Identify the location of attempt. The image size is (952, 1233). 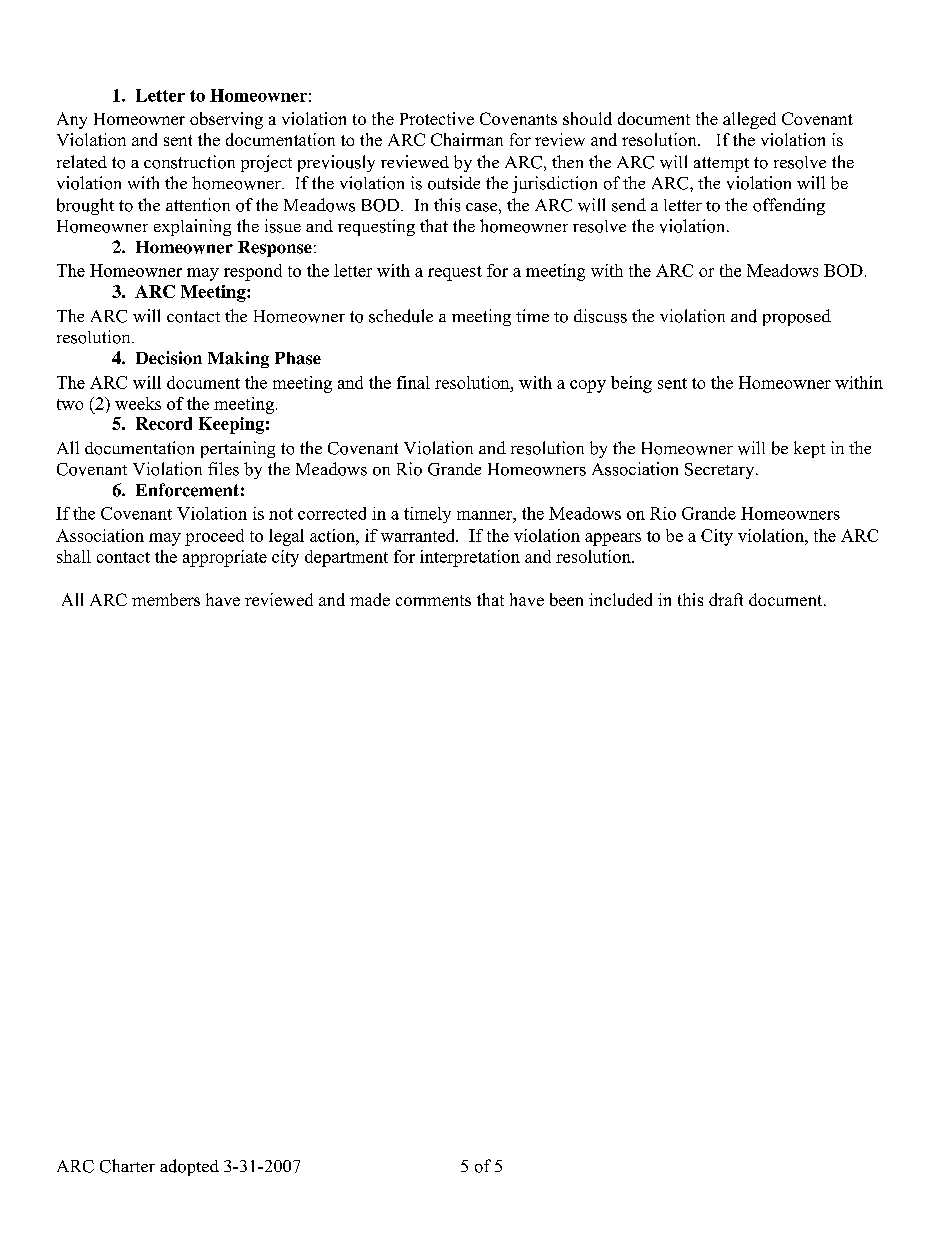
(721, 164).
